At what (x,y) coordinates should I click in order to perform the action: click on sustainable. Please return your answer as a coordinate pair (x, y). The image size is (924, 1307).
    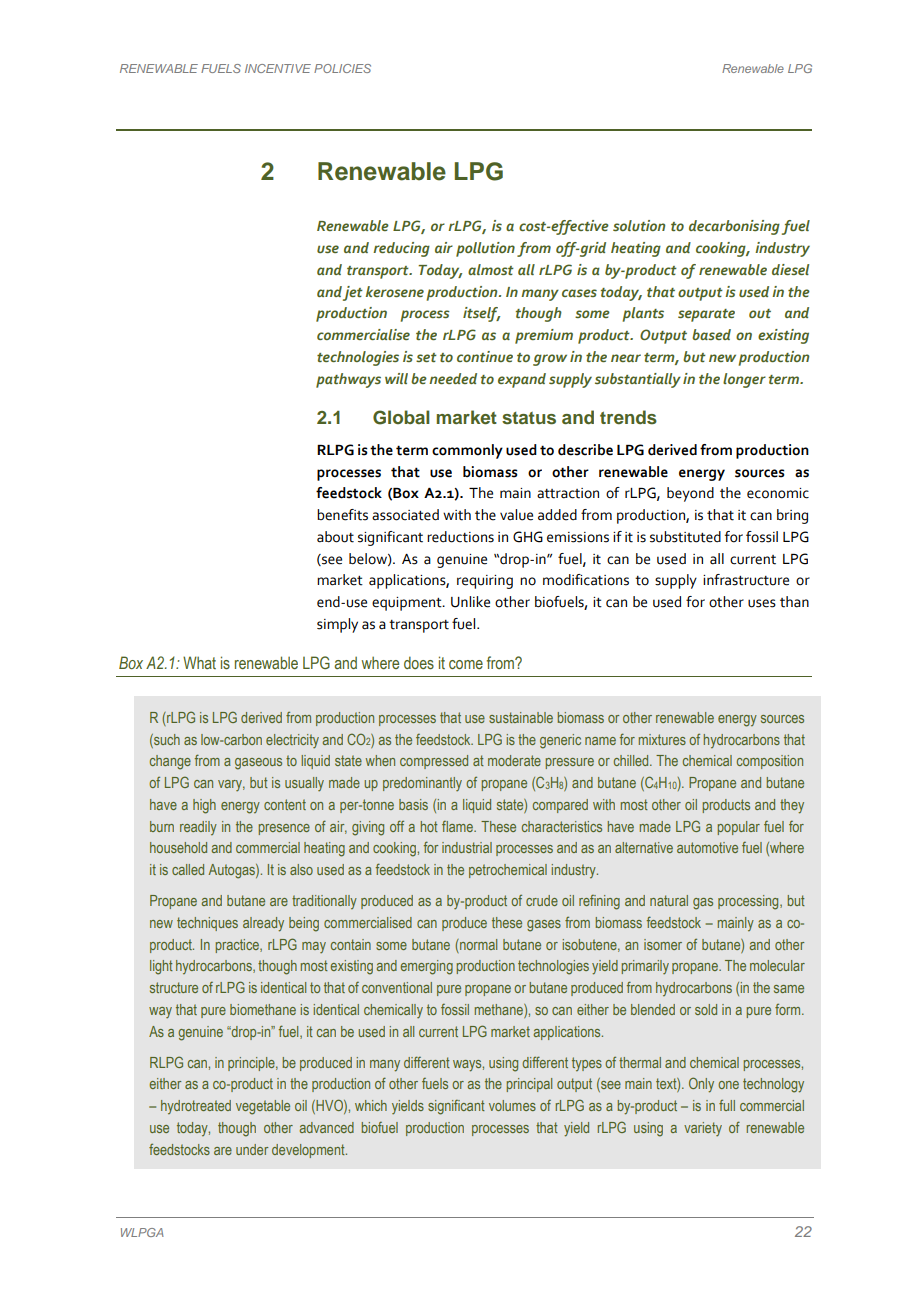
    Looking at the image, I should click on (521, 717).
